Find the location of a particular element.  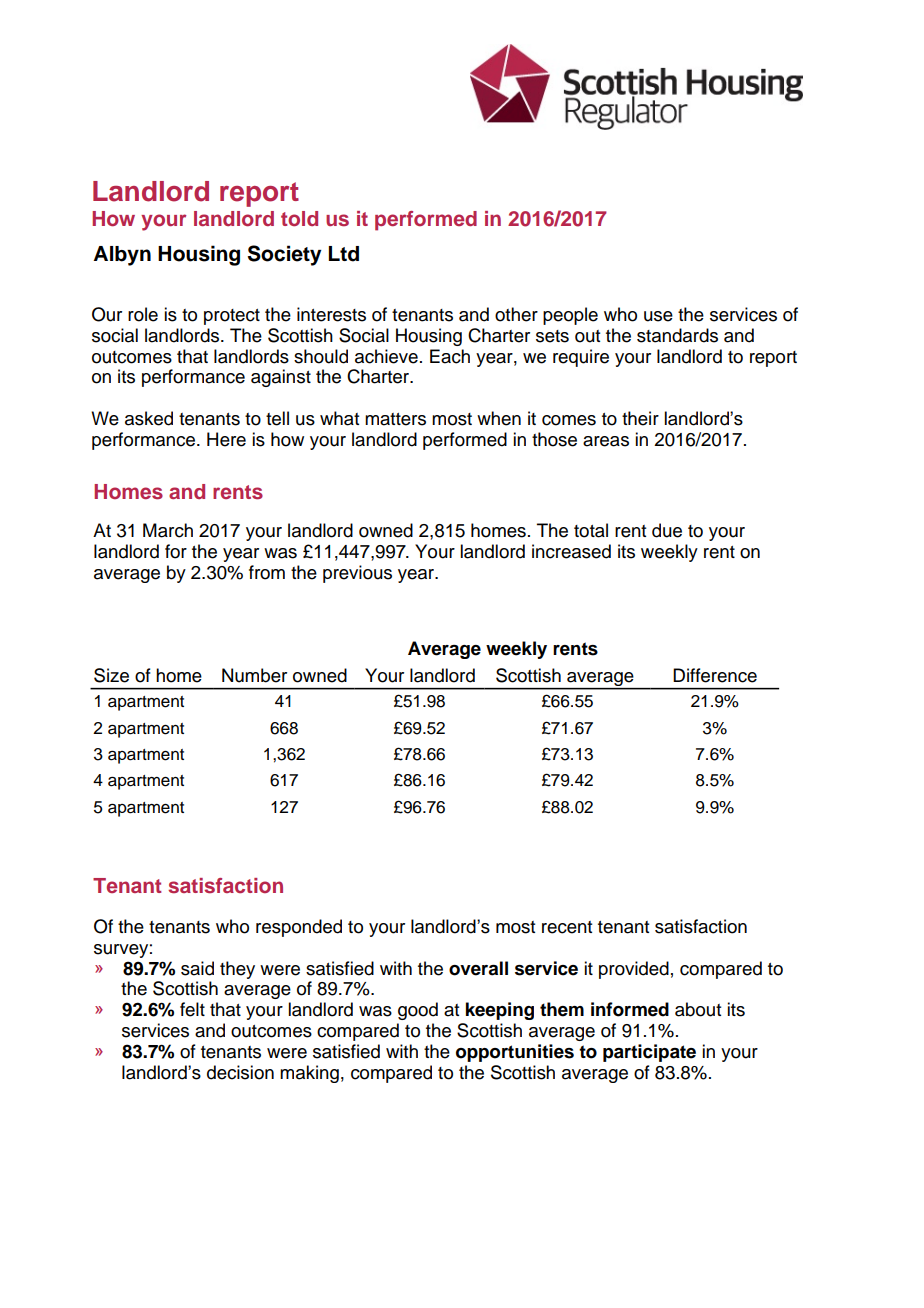

Society is located at coordinates (284, 255).
